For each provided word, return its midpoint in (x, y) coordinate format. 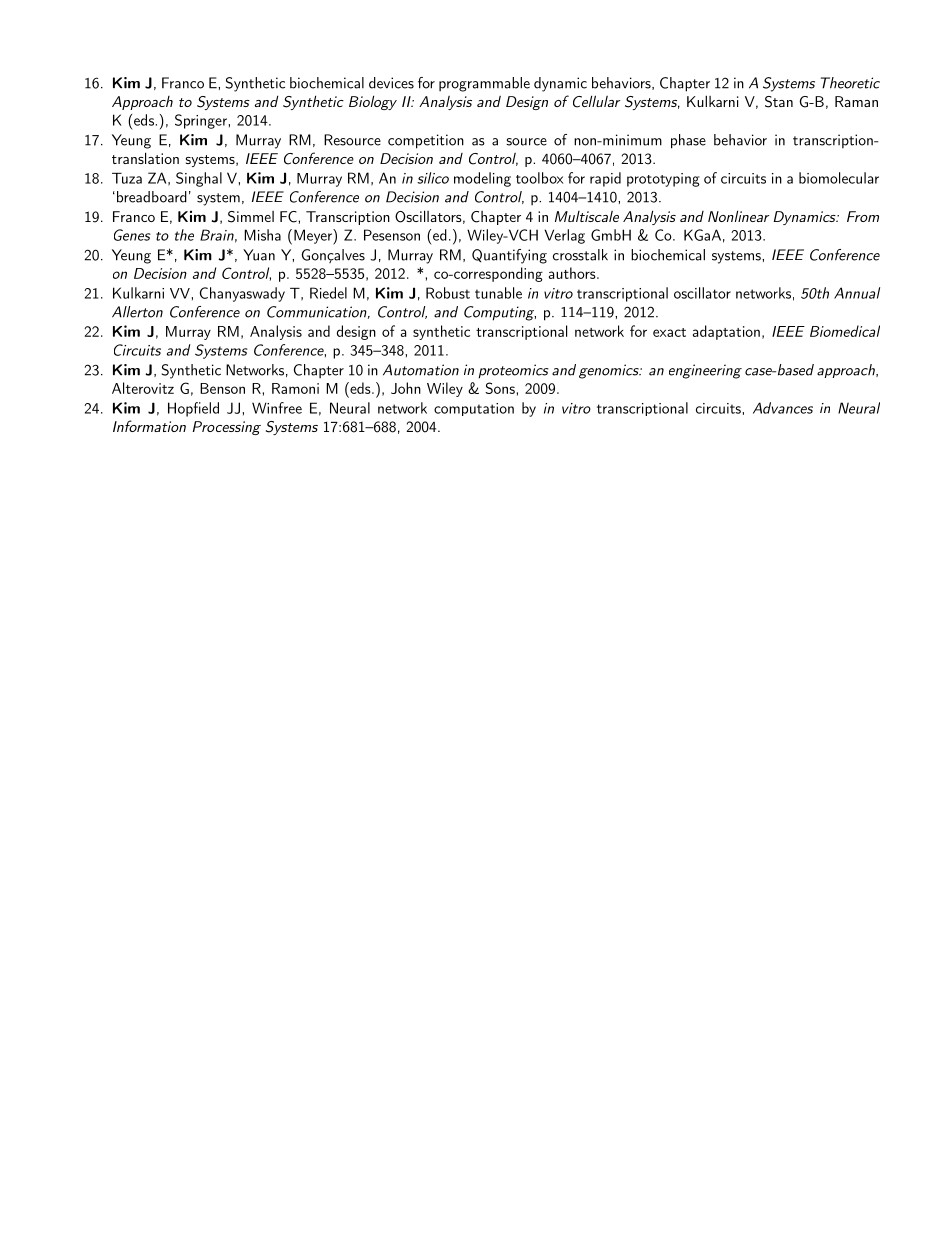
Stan (779, 102)
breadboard (152, 197)
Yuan (259, 255)
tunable (498, 293)
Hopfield (193, 409)
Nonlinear (738, 216)
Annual (857, 293)
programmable (484, 84)
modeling (482, 179)
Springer (202, 121)
